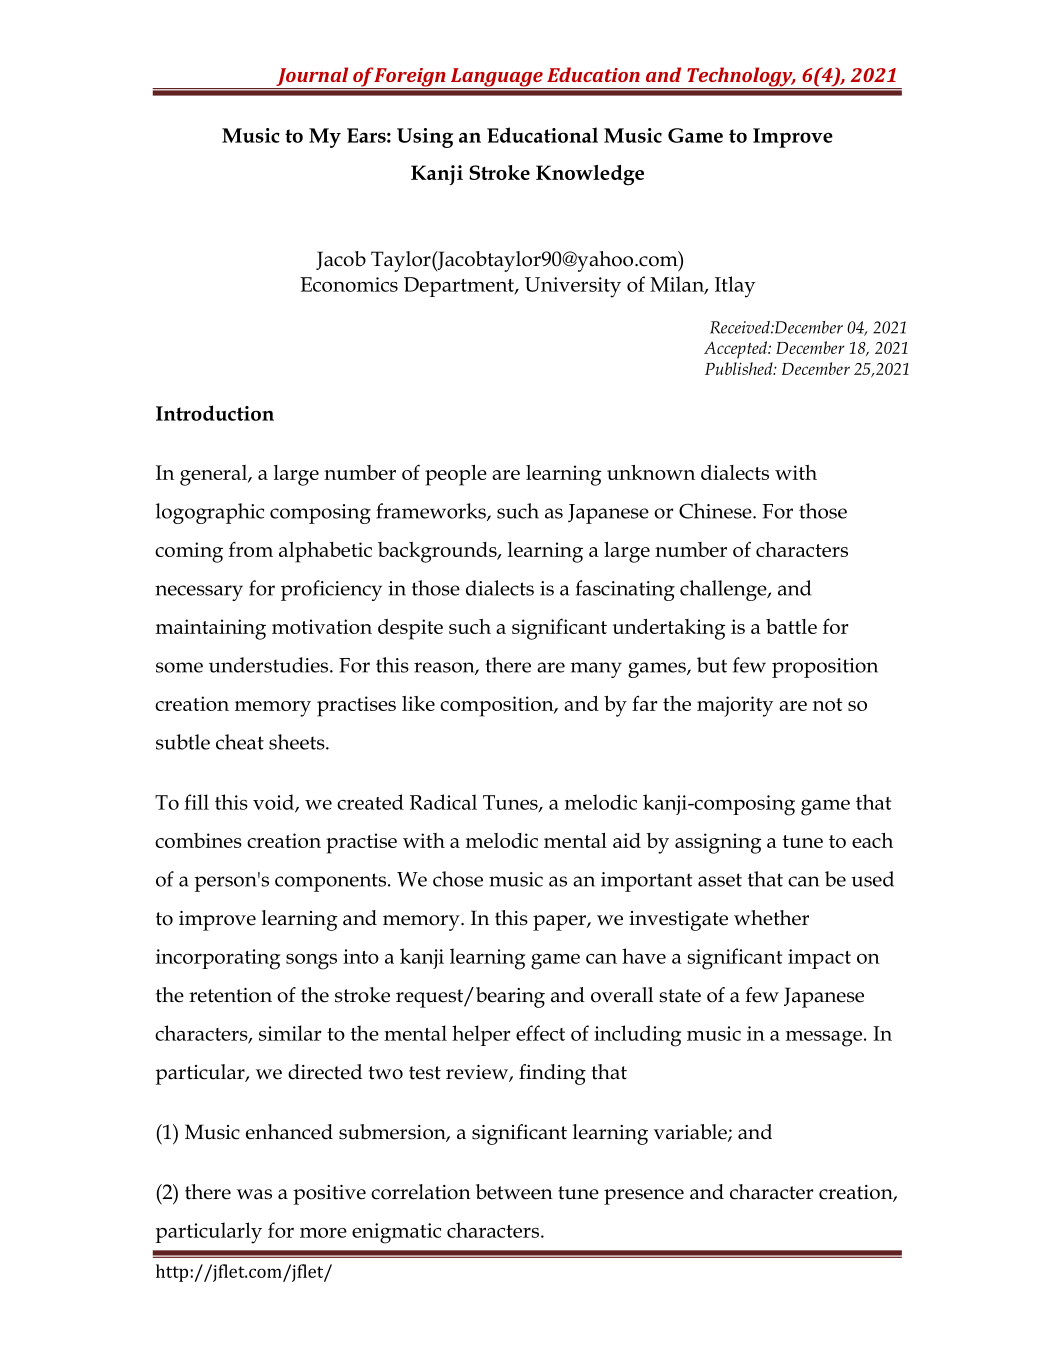 The image size is (1054, 1364). What do you see at coordinates (514, 1192) in the image?
I see `between` at bounding box center [514, 1192].
